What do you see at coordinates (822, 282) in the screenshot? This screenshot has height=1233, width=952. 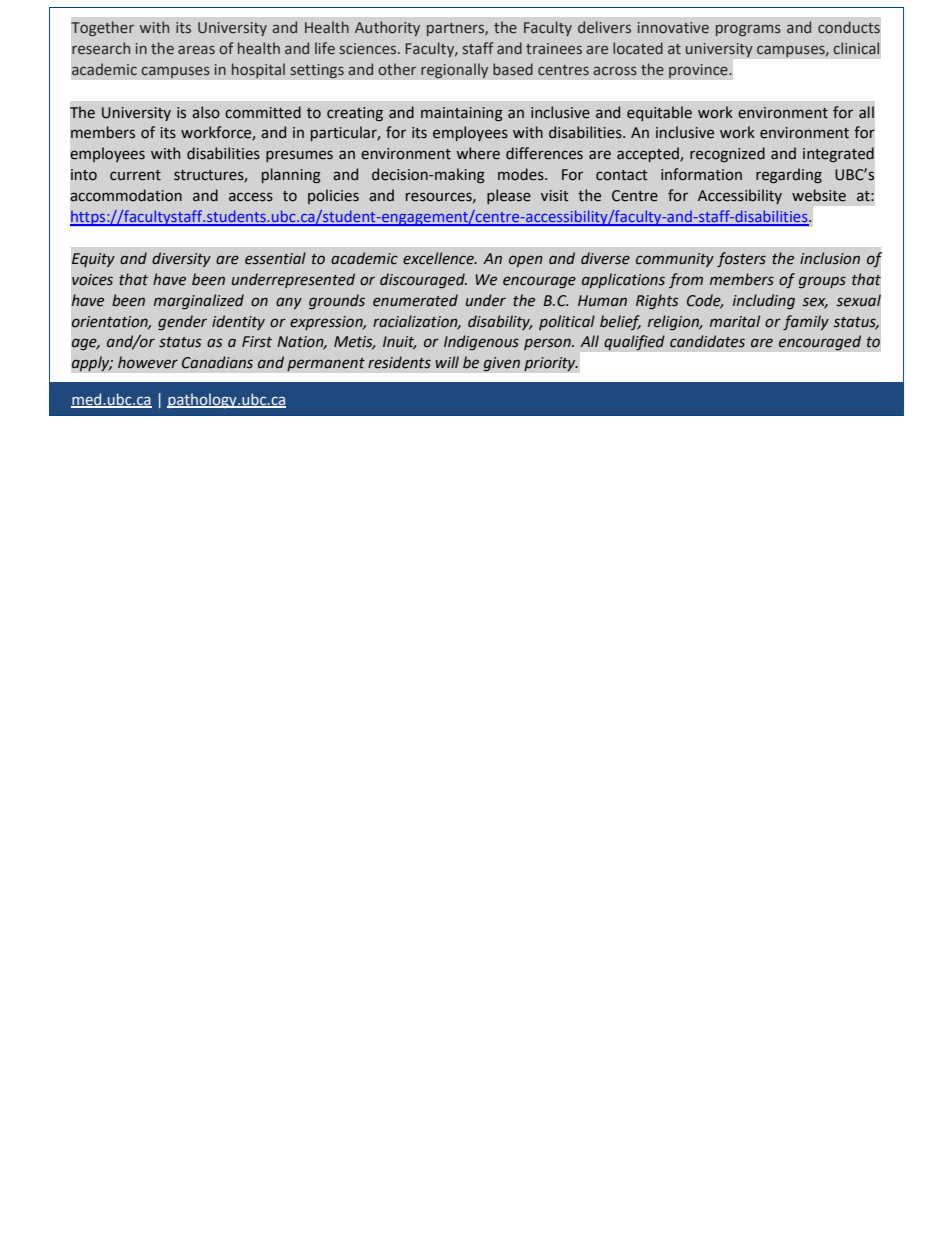 I see `groups` at bounding box center [822, 282].
